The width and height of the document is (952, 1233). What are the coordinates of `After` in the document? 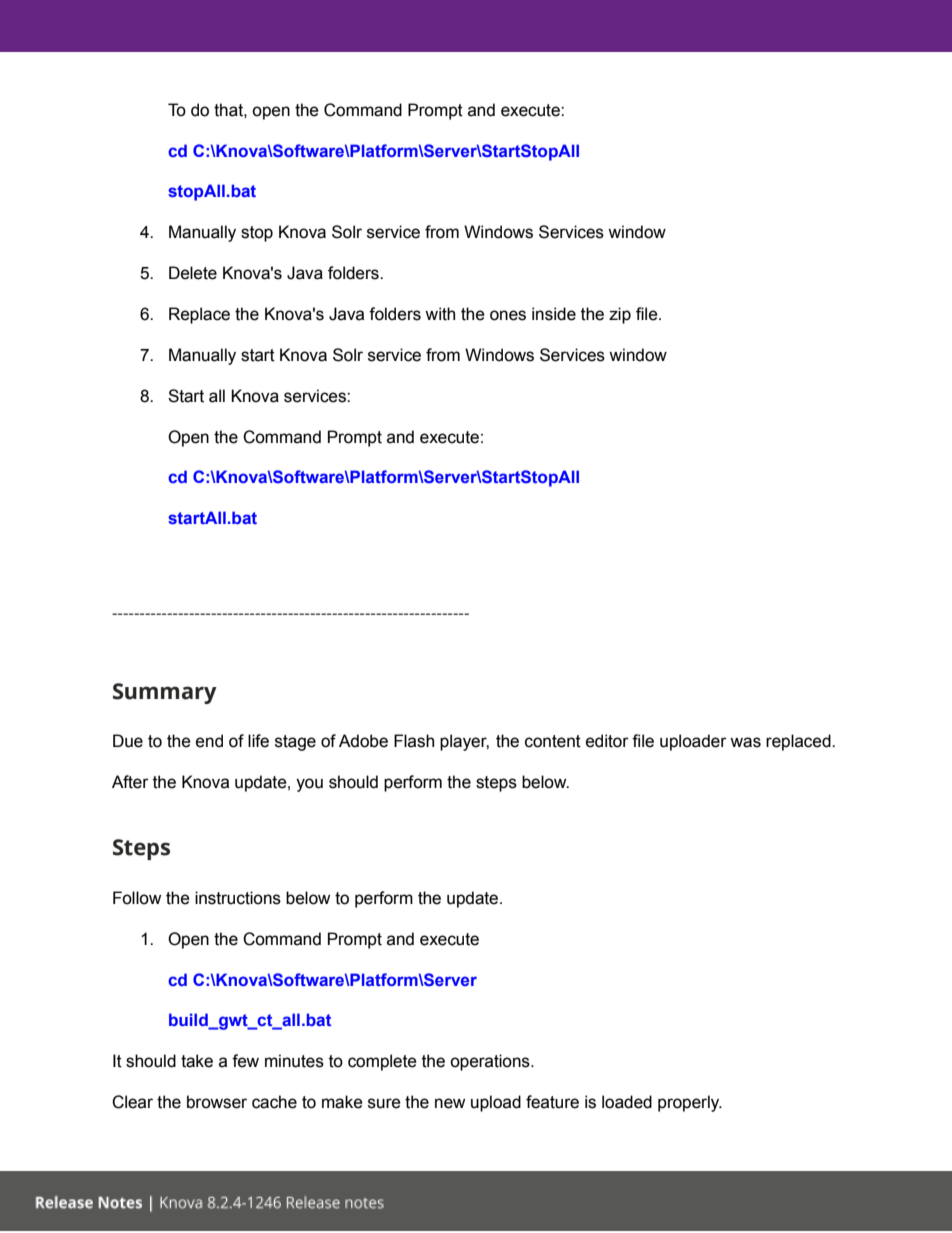 It's located at (130, 782).
